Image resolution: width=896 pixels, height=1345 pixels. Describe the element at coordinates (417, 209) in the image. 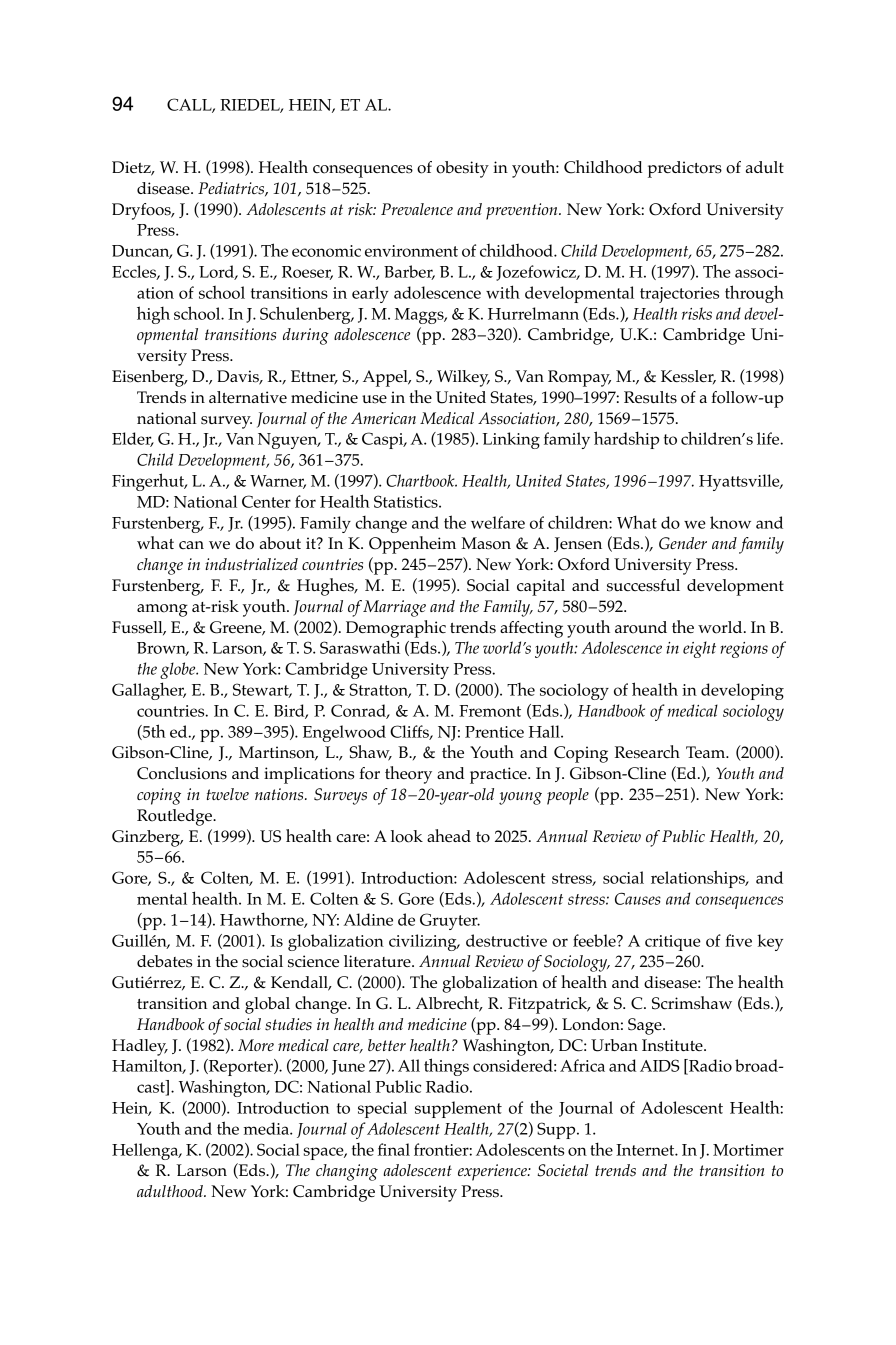

I see `Prevalence` at that location.
